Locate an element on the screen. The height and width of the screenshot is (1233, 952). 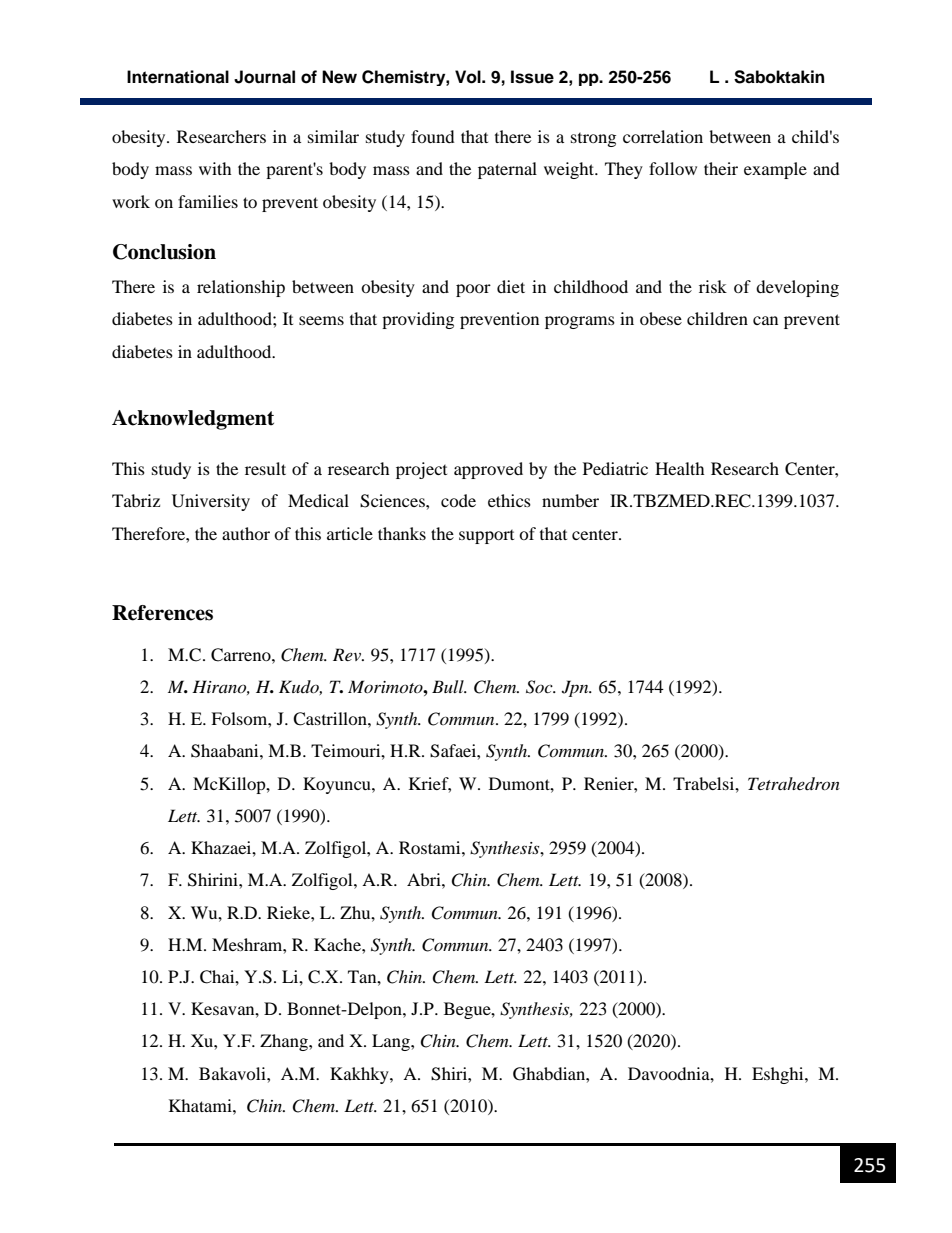
approved is located at coordinates (488, 470).
